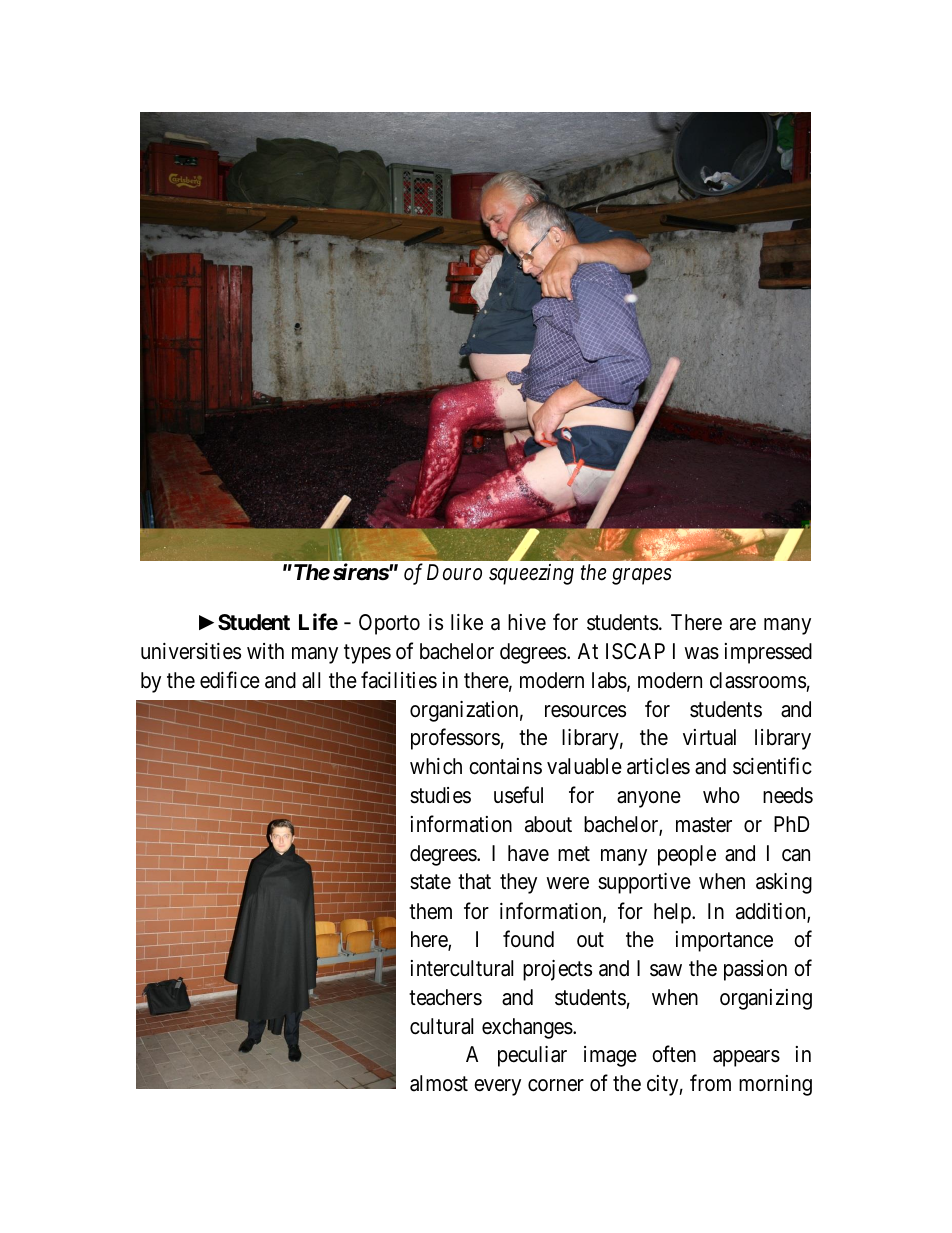 Image resolution: width=952 pixels, height=1233 pixels. I want to click on studies, so click(440, 795).
